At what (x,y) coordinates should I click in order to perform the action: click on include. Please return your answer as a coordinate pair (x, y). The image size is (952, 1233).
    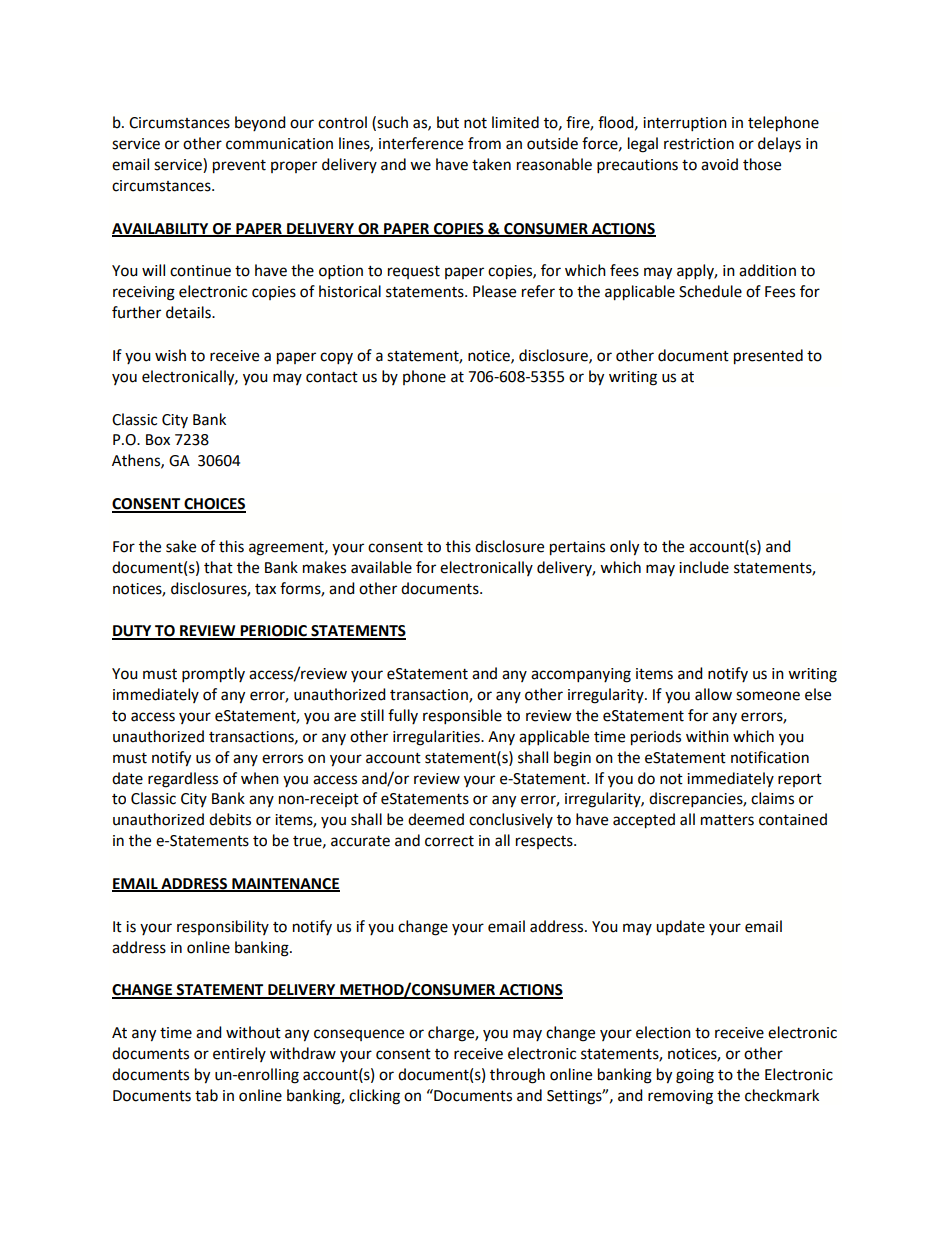
    Looking at the image, I should click on (704, 567).
